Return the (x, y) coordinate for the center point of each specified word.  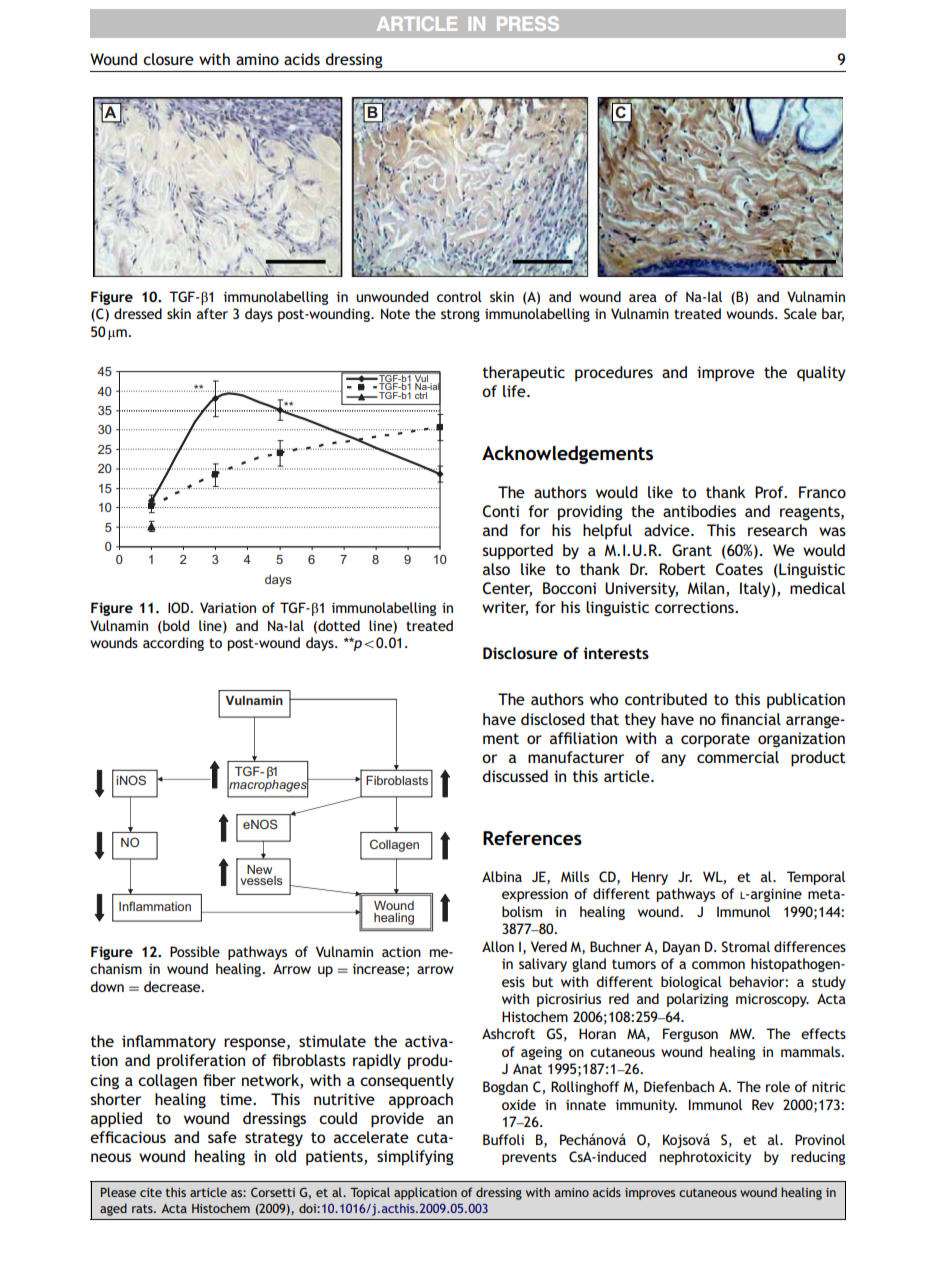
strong (460, 315)
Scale (800, 313)
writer (505, 608)
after (212, 313)
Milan (707, 588)
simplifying (415, 1158)
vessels (261, 880)
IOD (180, 607)
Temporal (816, 878)
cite (151, 1192)
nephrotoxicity (705, 1158)
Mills (575, 876)
